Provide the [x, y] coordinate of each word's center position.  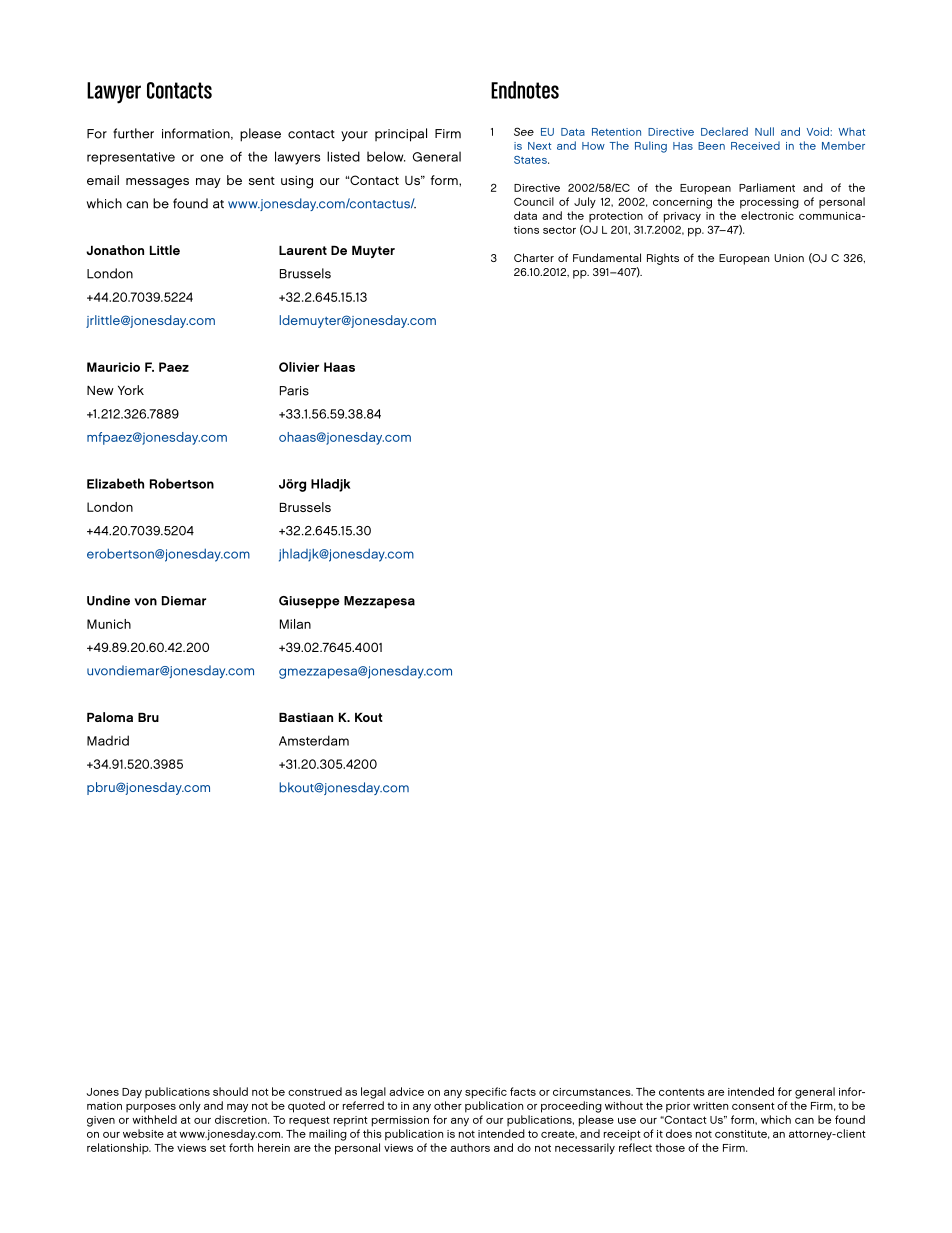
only [190, 1106]
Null [764, 131]
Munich [109, 624]
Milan [295, 624]
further [133, 133]
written [710, 1106]
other [448, 1105]
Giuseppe [309, 602]
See [524, 131]
